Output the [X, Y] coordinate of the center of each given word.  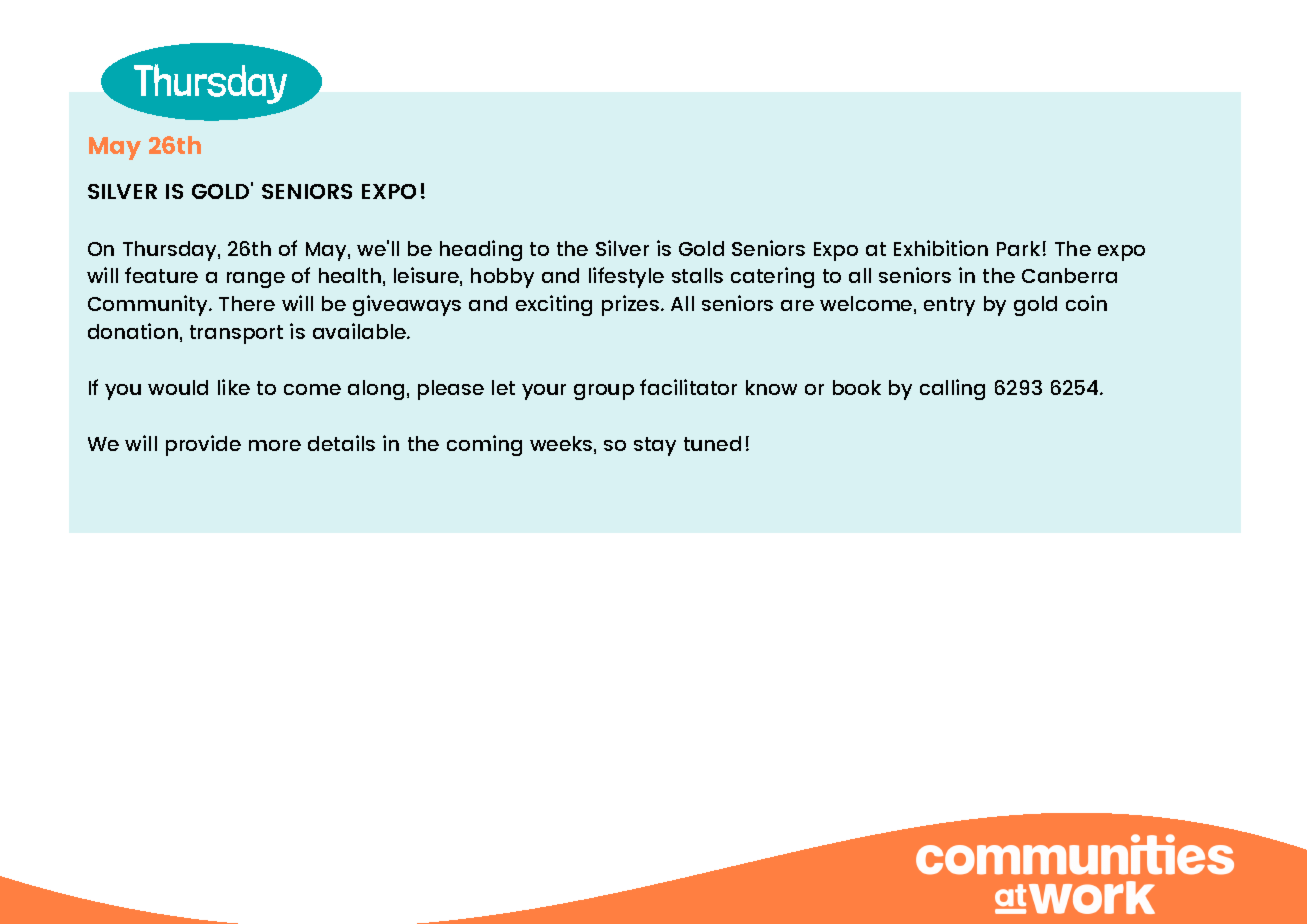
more [275, 445]
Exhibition [941, 248]
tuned [712, 443]
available [361, 331]
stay [655, 446]
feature [161, 275]
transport [236, 334]
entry [949, 306]
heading [481, 250]
